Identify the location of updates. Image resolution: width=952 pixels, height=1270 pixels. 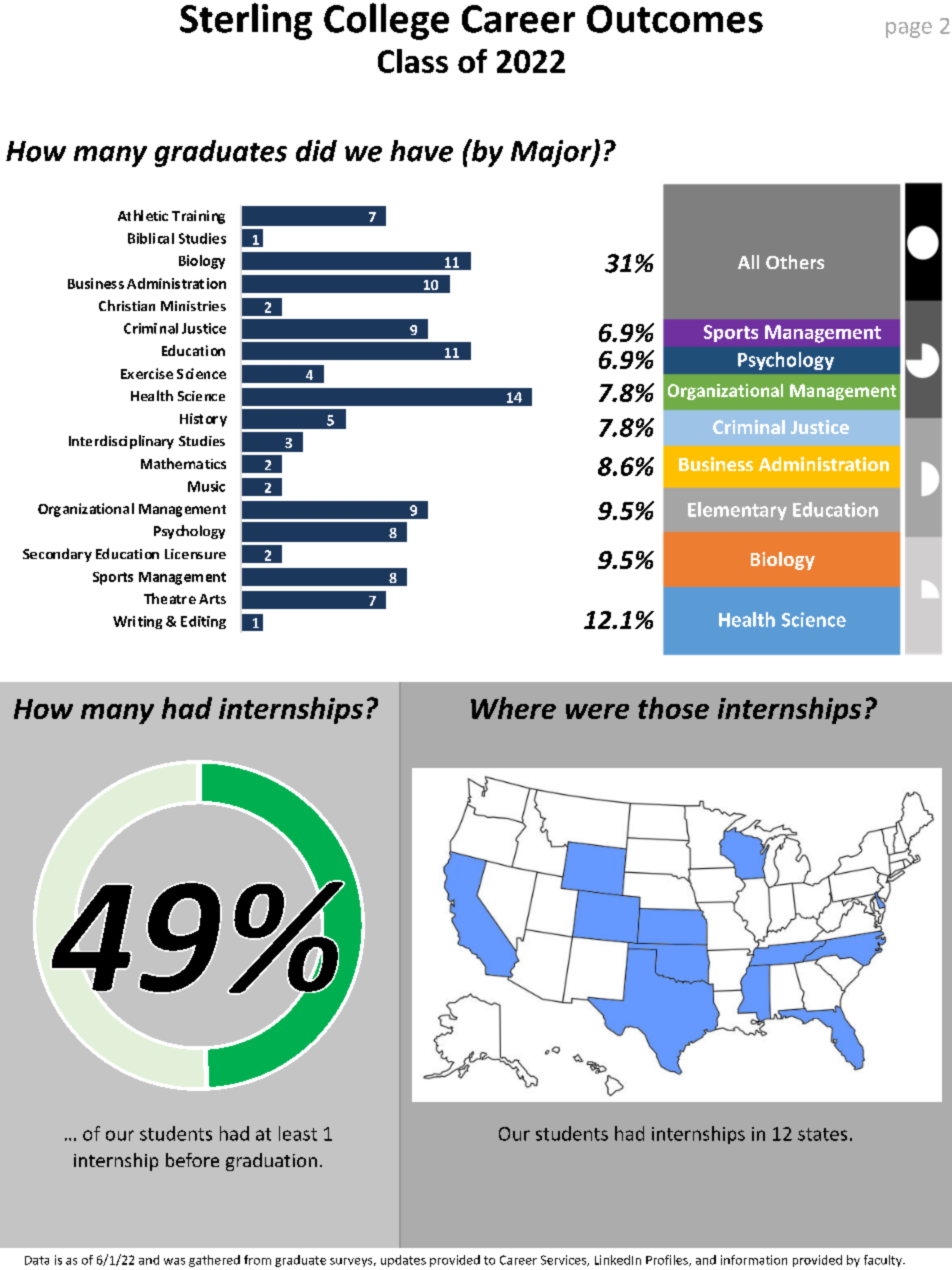
(403, 1261).
